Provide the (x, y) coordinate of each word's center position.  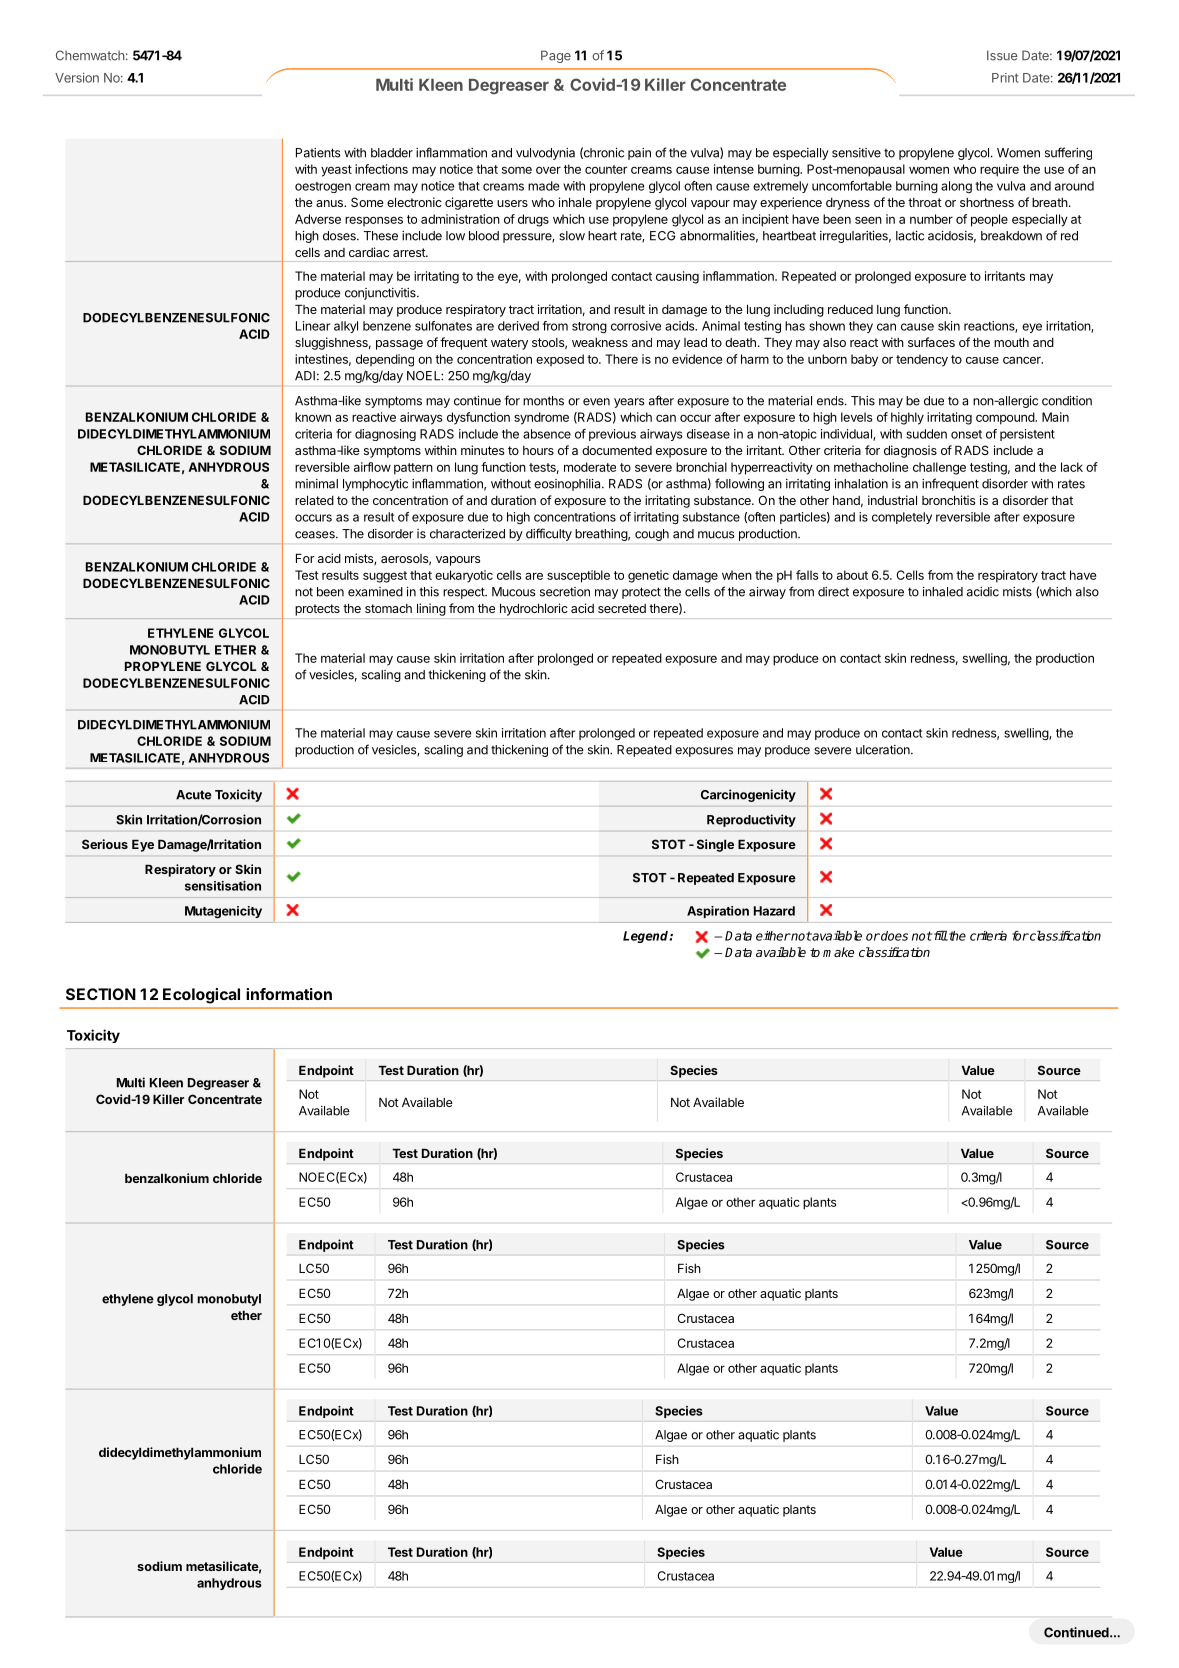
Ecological (201, 996)
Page (556, 56)
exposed (560, 360)
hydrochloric (534, 609)
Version (77, 77)
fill (939, 935)
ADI (305, 376)
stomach (388, 608)
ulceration (884, 750)
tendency (922, 360)
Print (1005, 78)
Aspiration (718, 912)
